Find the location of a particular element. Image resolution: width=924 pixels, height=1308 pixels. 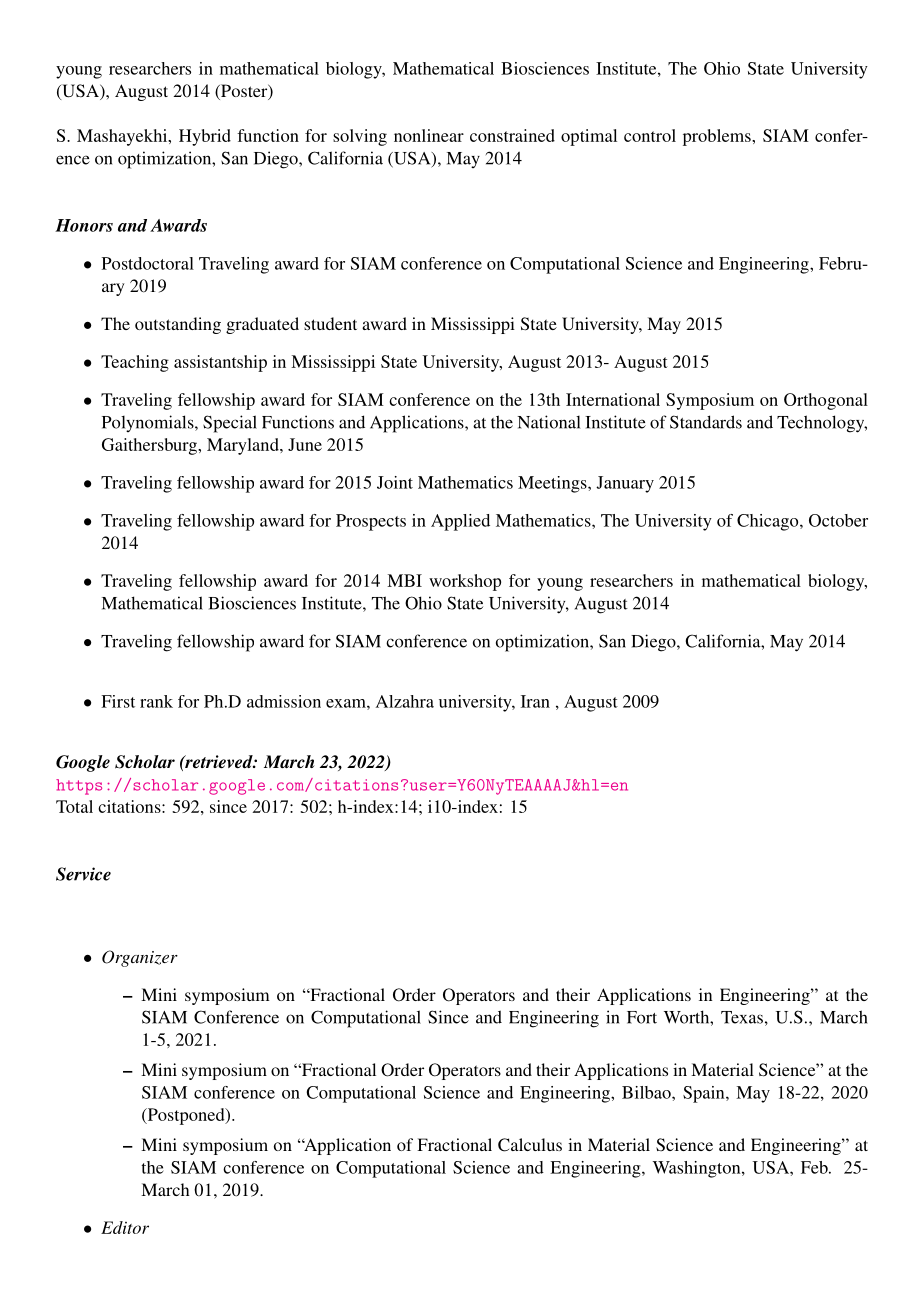

nonlinear is located at coordinates (429, 135).
